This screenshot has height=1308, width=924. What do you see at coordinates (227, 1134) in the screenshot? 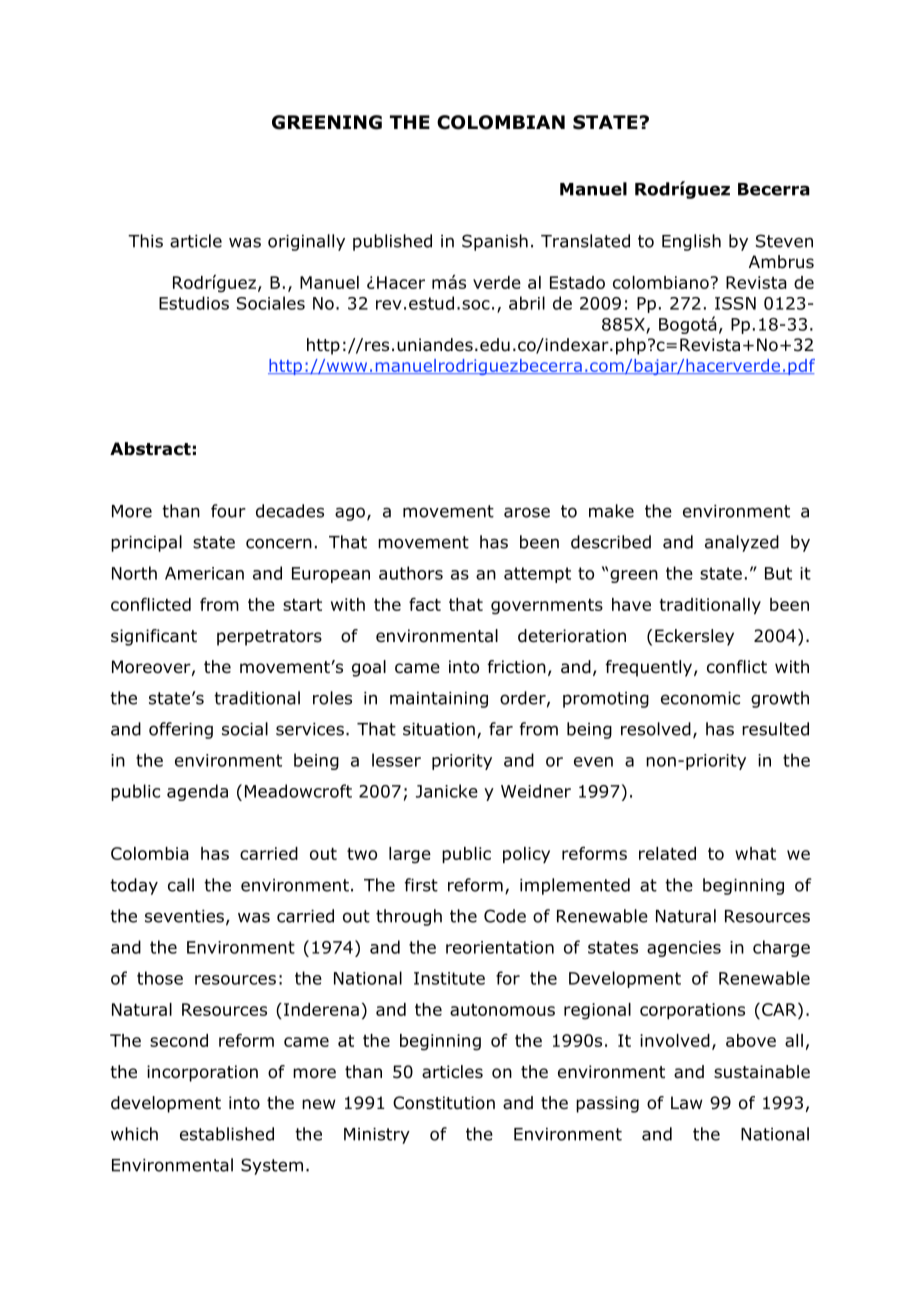
I see `established` at bounding box center [227, 1134].
